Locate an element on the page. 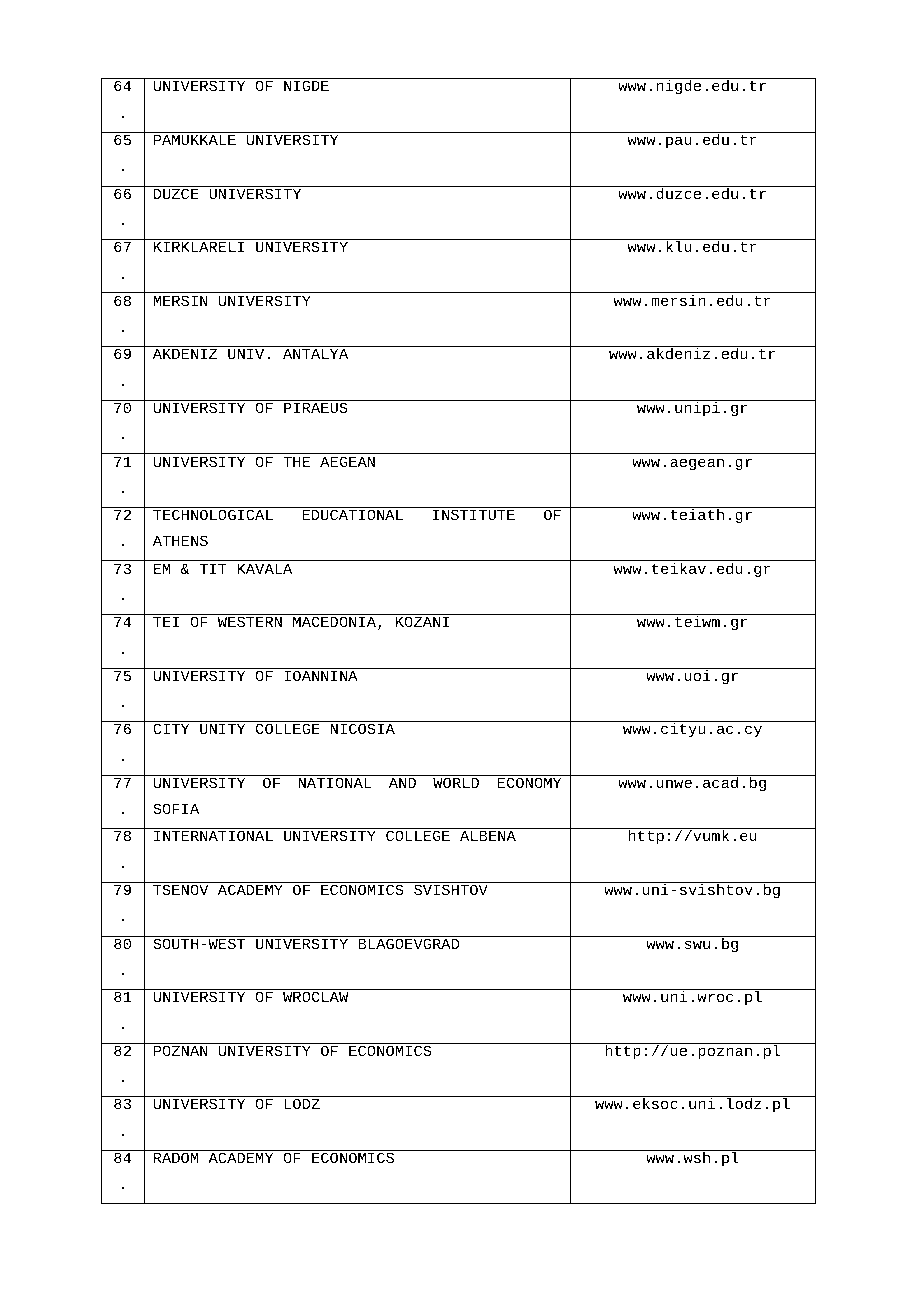  WORLD is located at coordinates (456, 782).
